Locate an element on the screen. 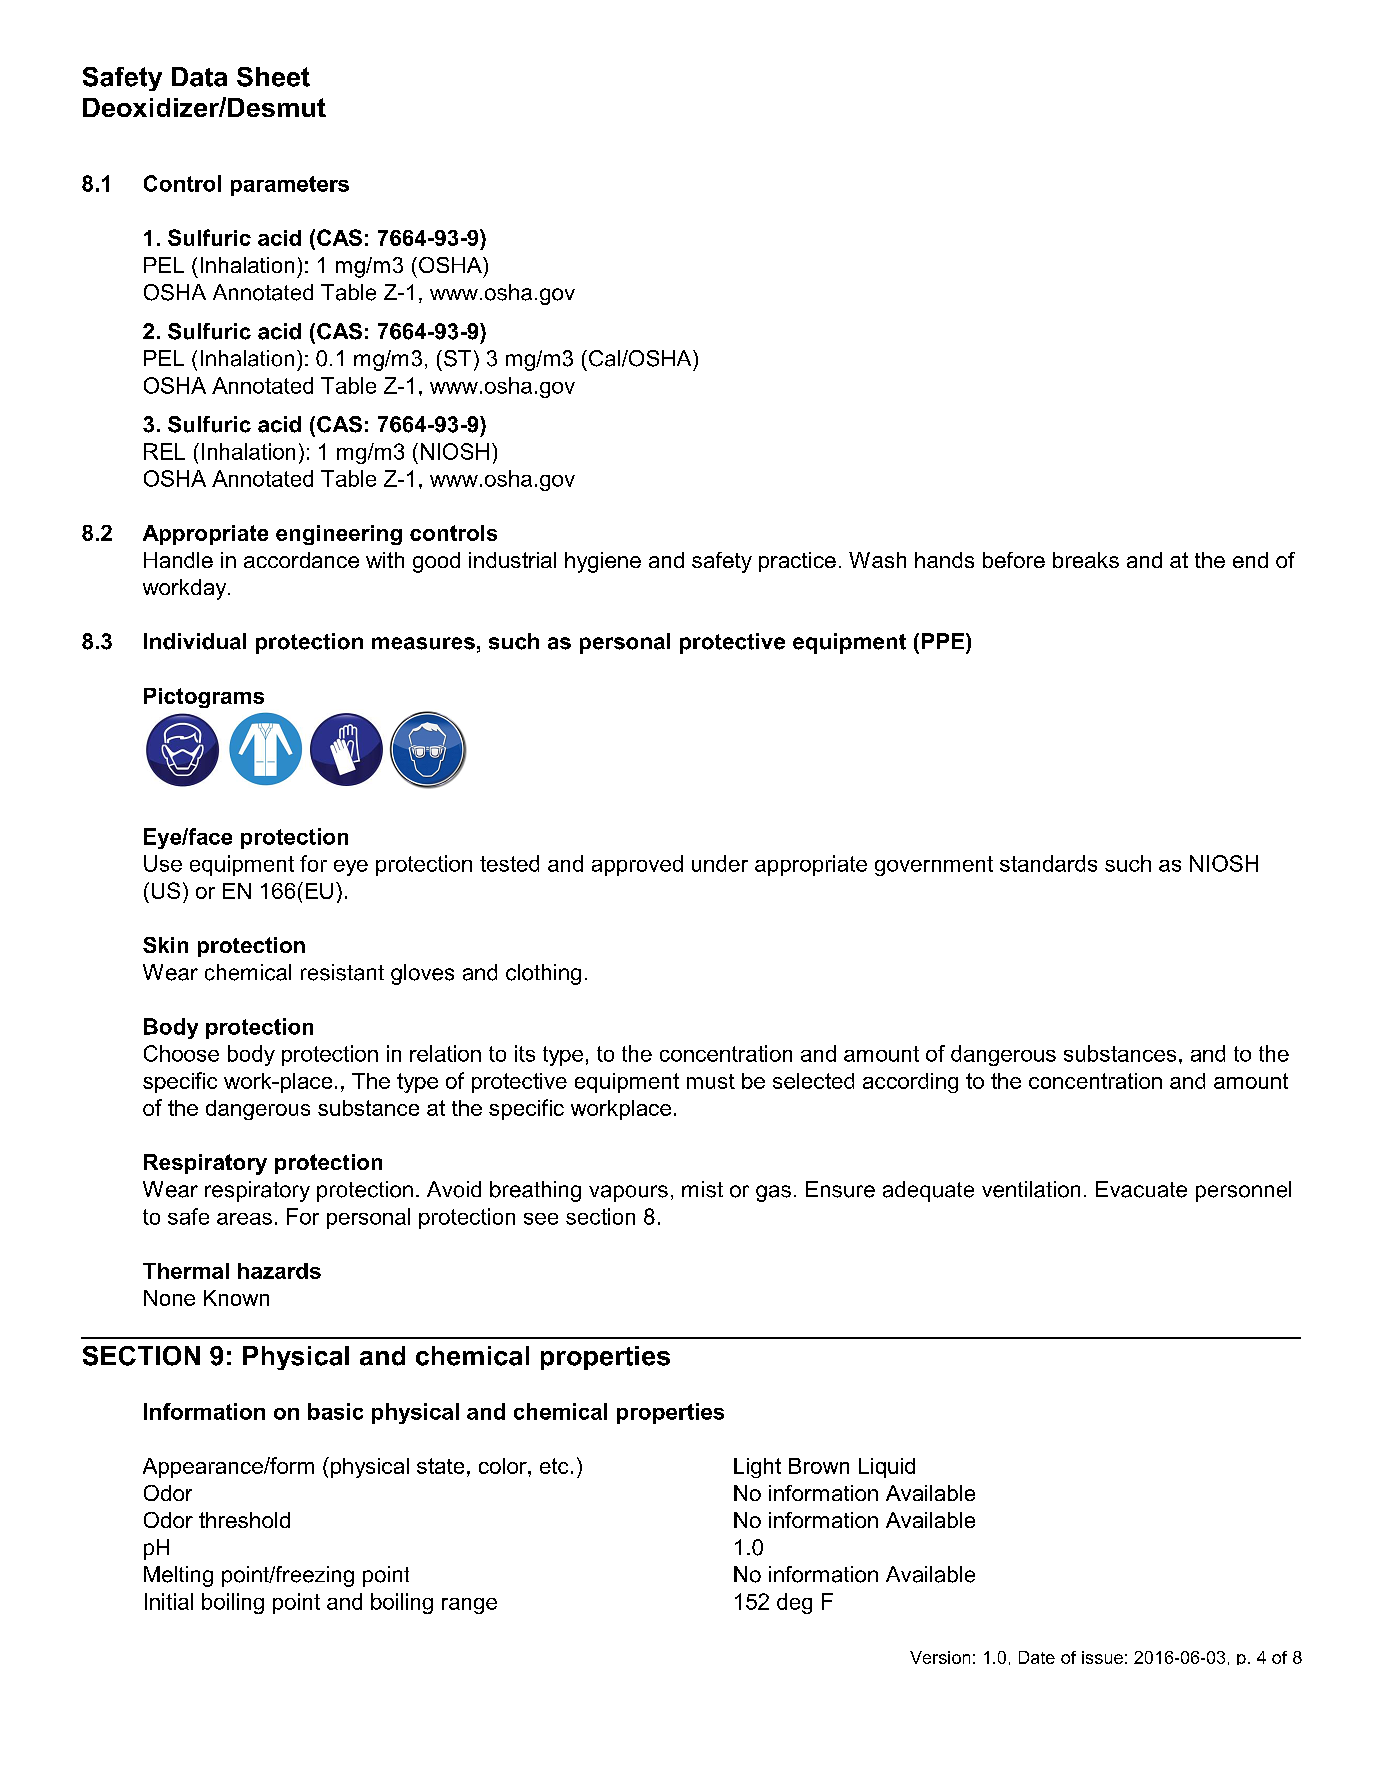 The width and height of the screenshot is (1384, 1791). parameters is located at coordinates (290, 186).
